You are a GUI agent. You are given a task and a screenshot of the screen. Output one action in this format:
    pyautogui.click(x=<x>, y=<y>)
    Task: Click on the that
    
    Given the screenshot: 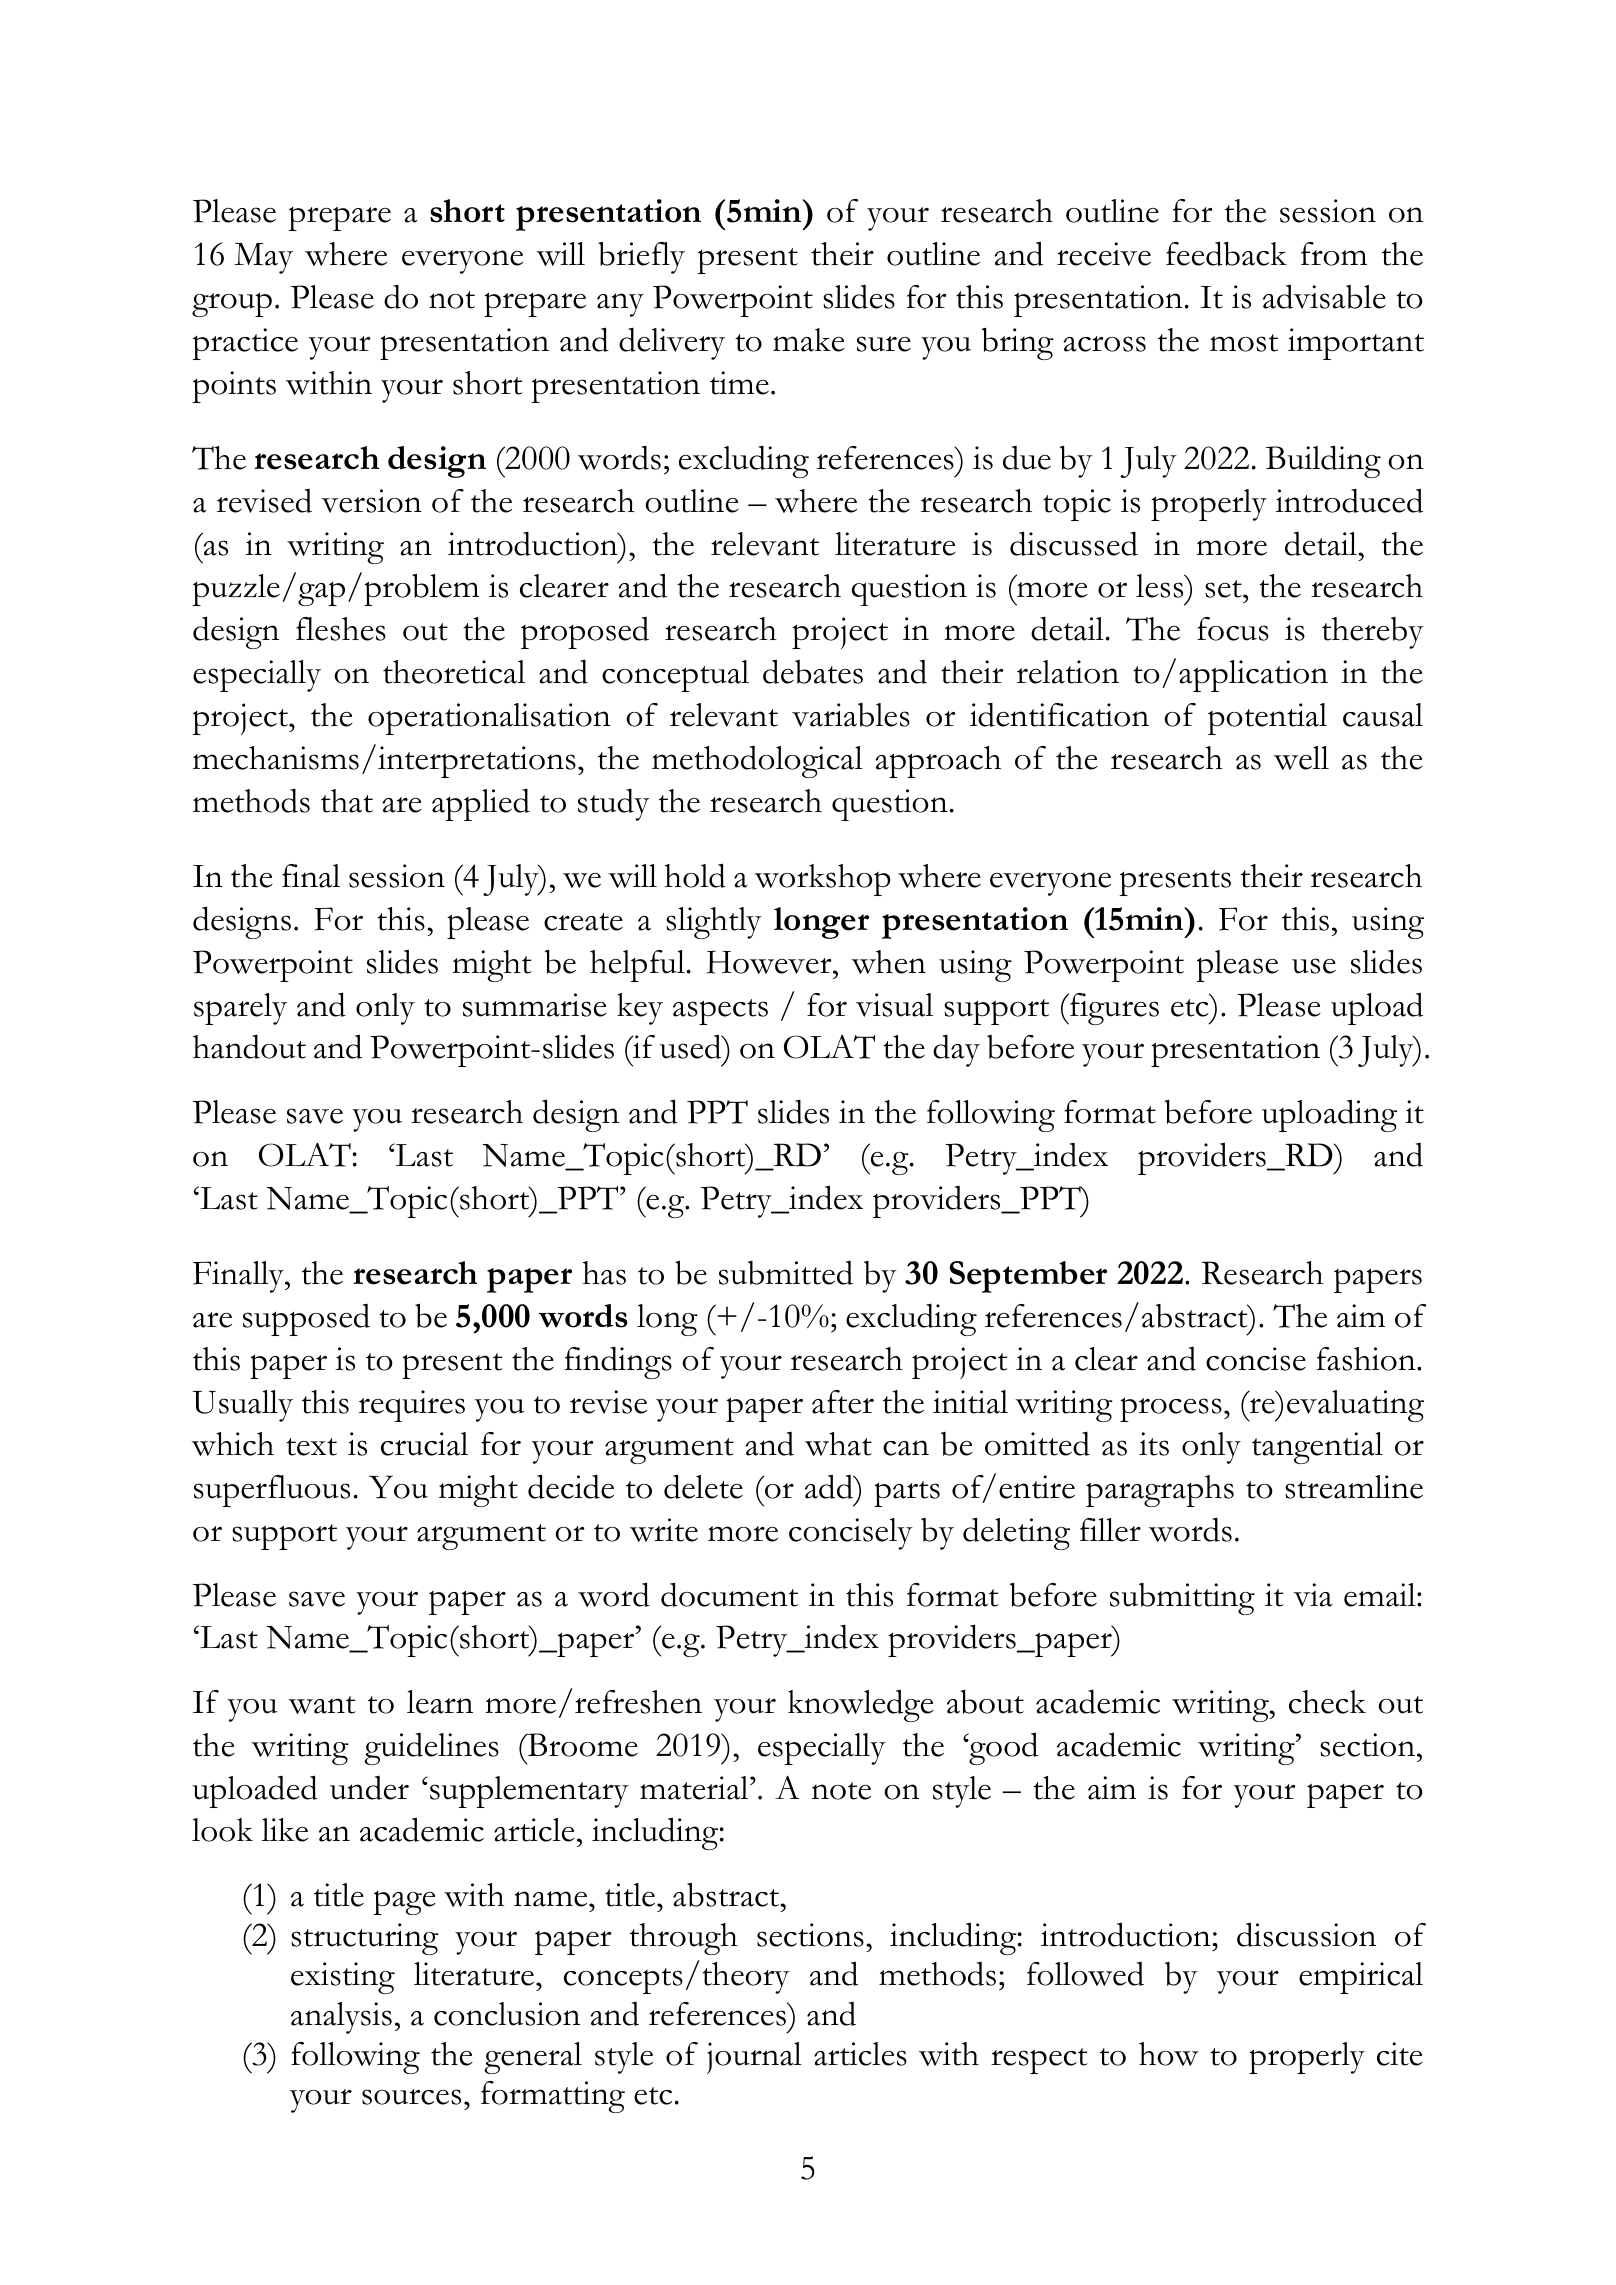 What is the action you would take?
    pyautogui.click(x=347, y=801)
